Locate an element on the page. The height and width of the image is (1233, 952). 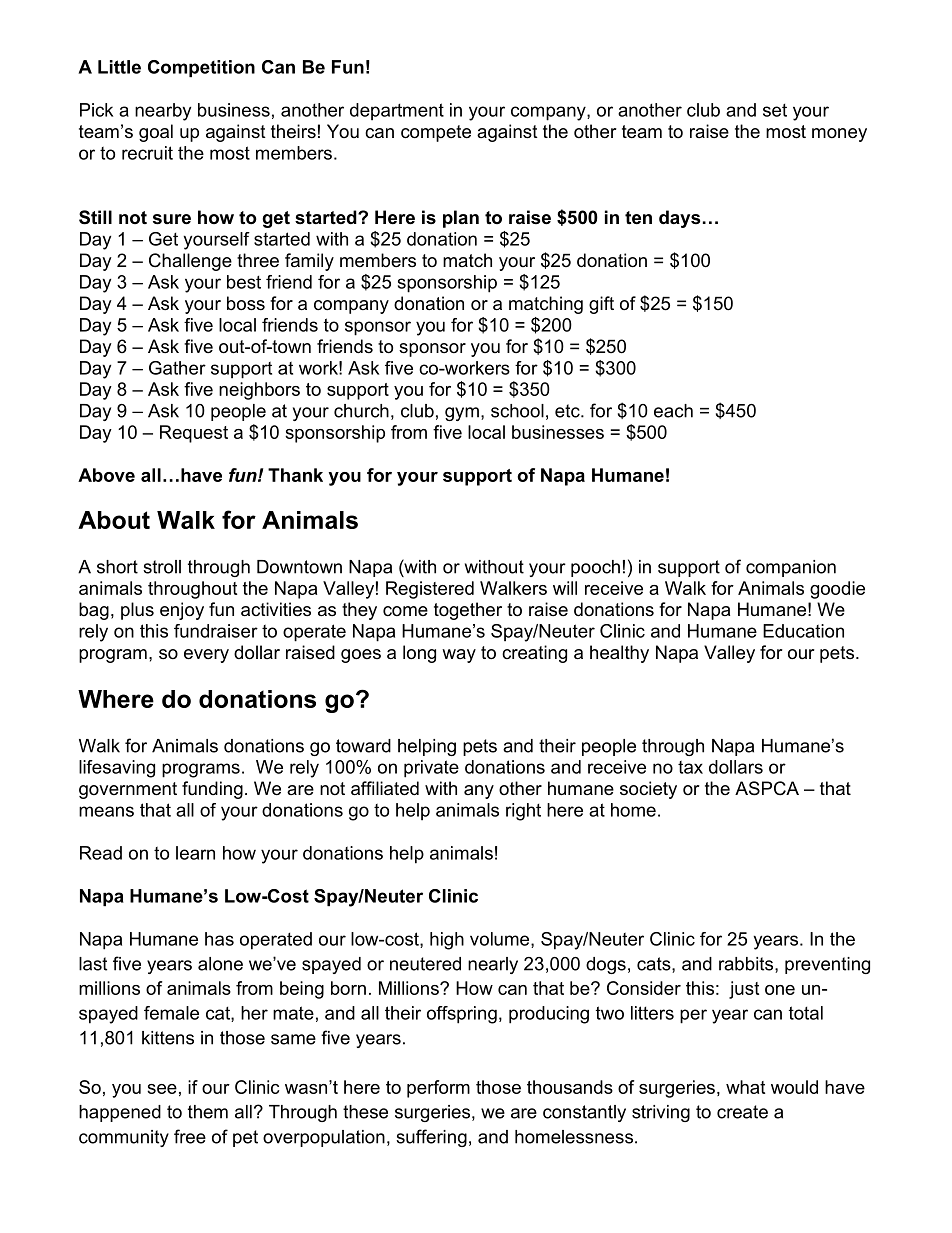
them is located at coordinates (208, 1112).
